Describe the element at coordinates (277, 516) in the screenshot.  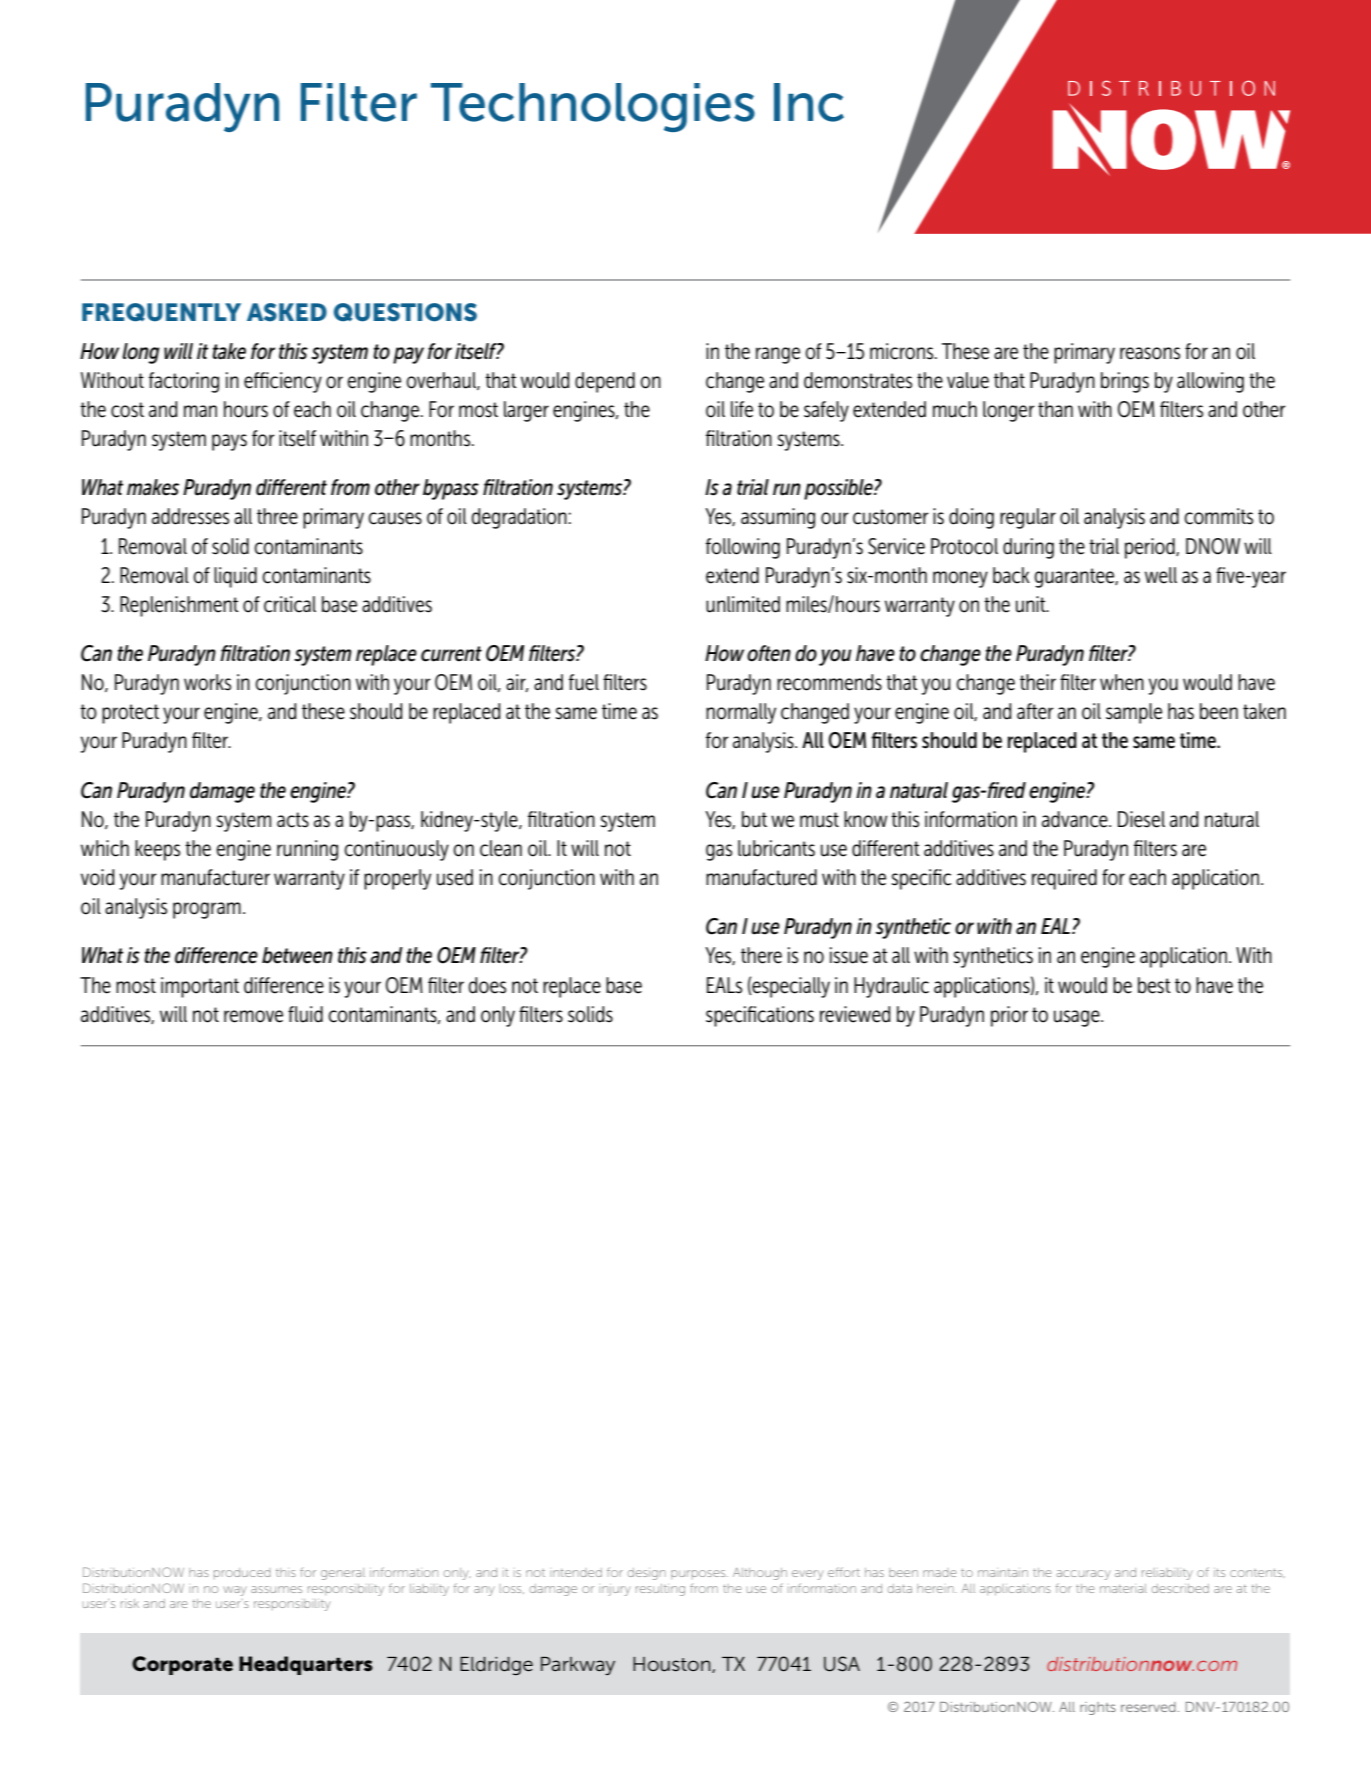
I see `three` at that location.
